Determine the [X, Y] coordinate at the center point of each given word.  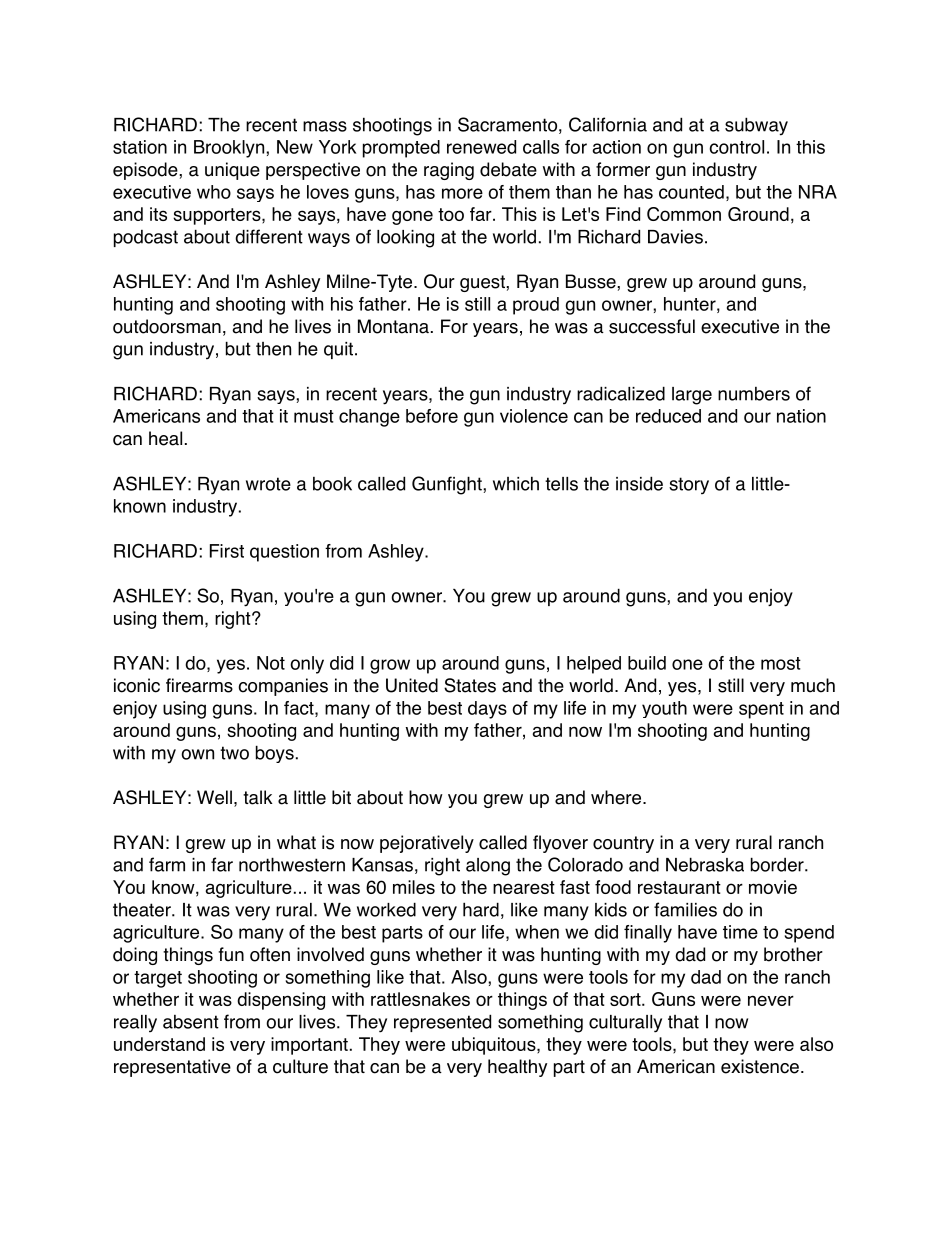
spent [761, 710]
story [689, 486]
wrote [268, 484]
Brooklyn [230, 149]
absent [191, 1022]
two [234, 753]
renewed [481, 147]
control [736, 147]
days [487, 710]
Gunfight [448, 485]
